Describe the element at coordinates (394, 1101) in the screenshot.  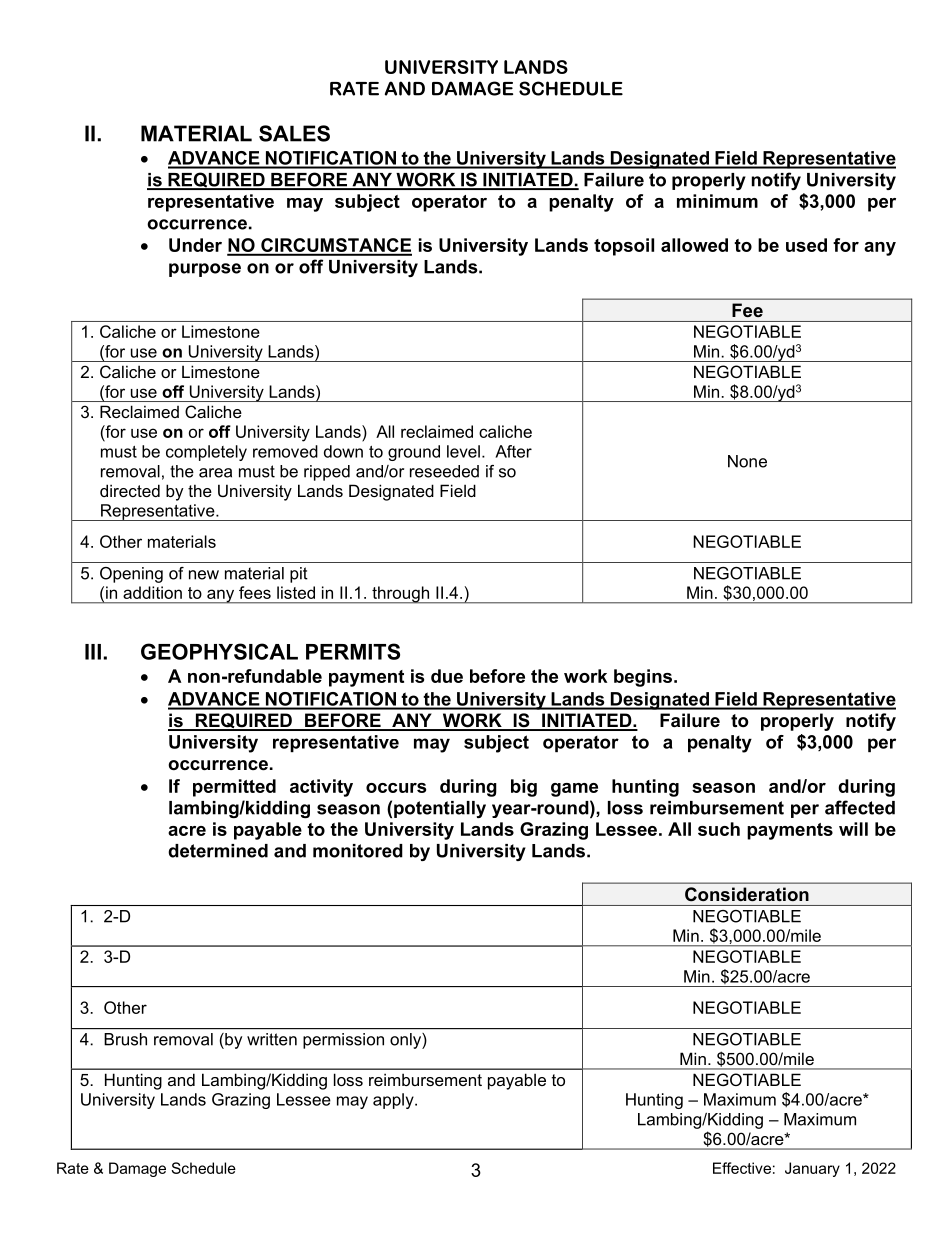
I see `apply` at that location.
